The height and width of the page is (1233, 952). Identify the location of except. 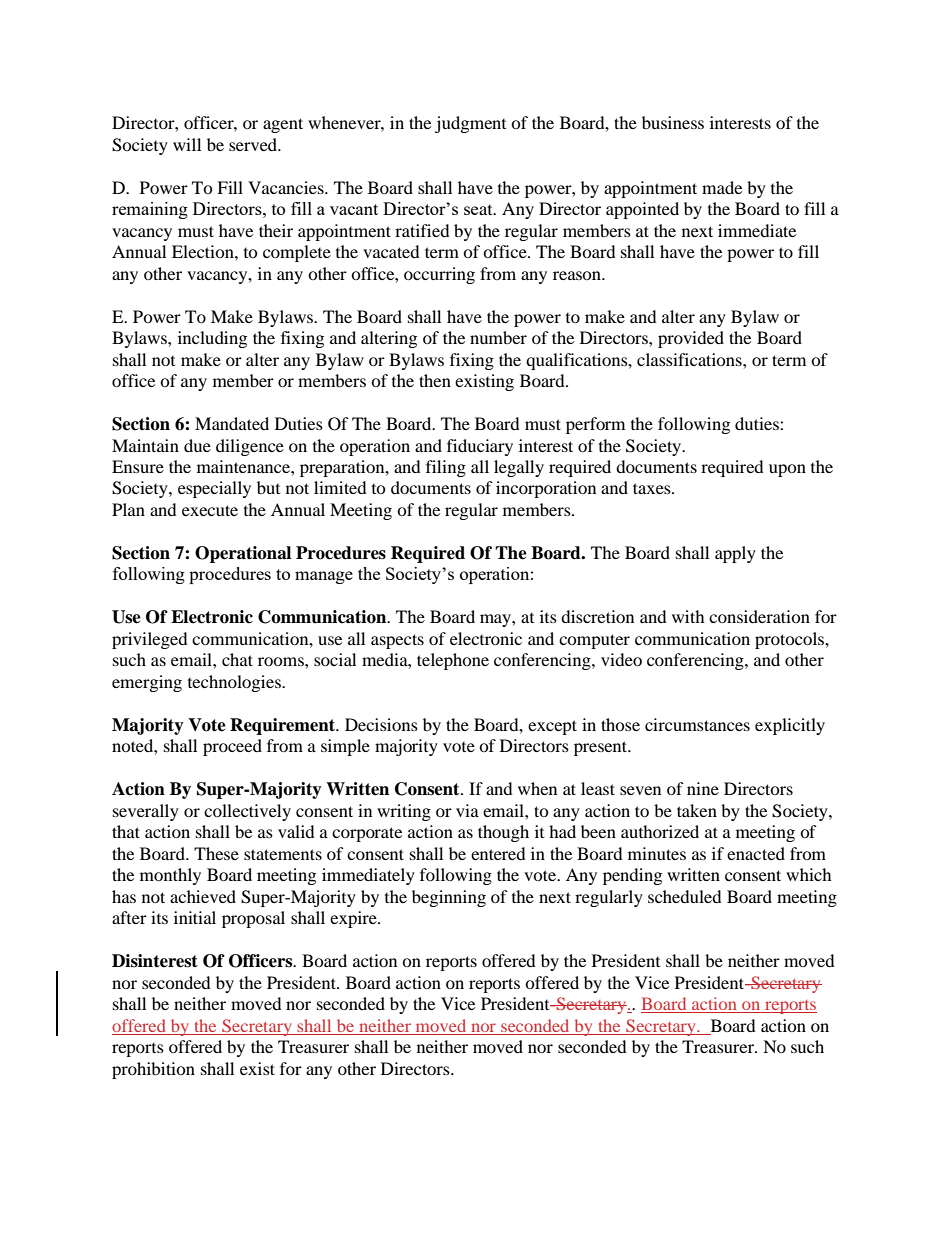
(552, 727).
